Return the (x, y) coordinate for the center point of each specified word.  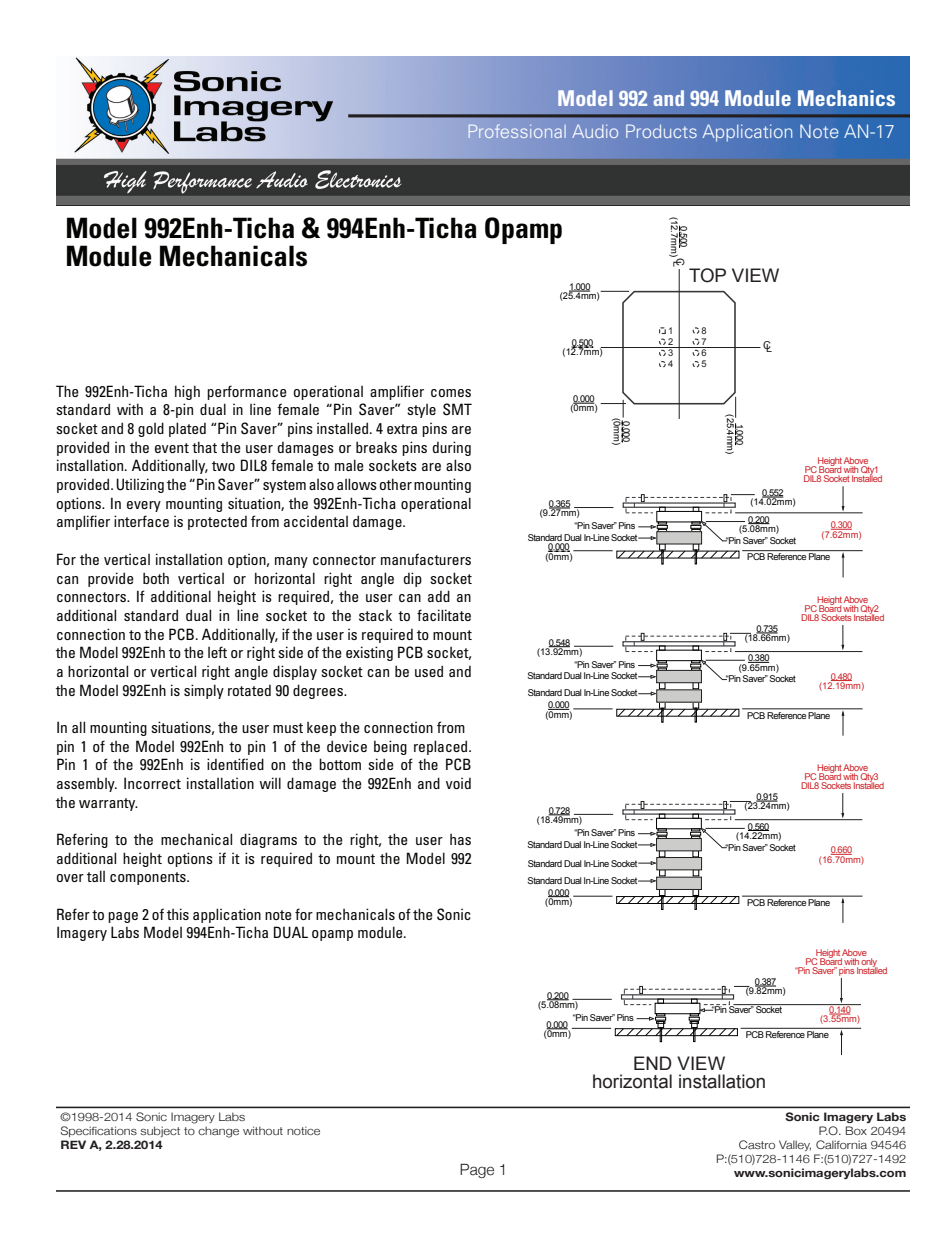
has (460, 839)
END (653, 1063)
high (187, 392)
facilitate (444, 615)
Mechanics (846, 98)
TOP (707, 275)
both (156, 578)
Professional (517, 131)
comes (451, 393)
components (149, 878)
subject (160, 1131)
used (429, 671)
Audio (595, 131)
